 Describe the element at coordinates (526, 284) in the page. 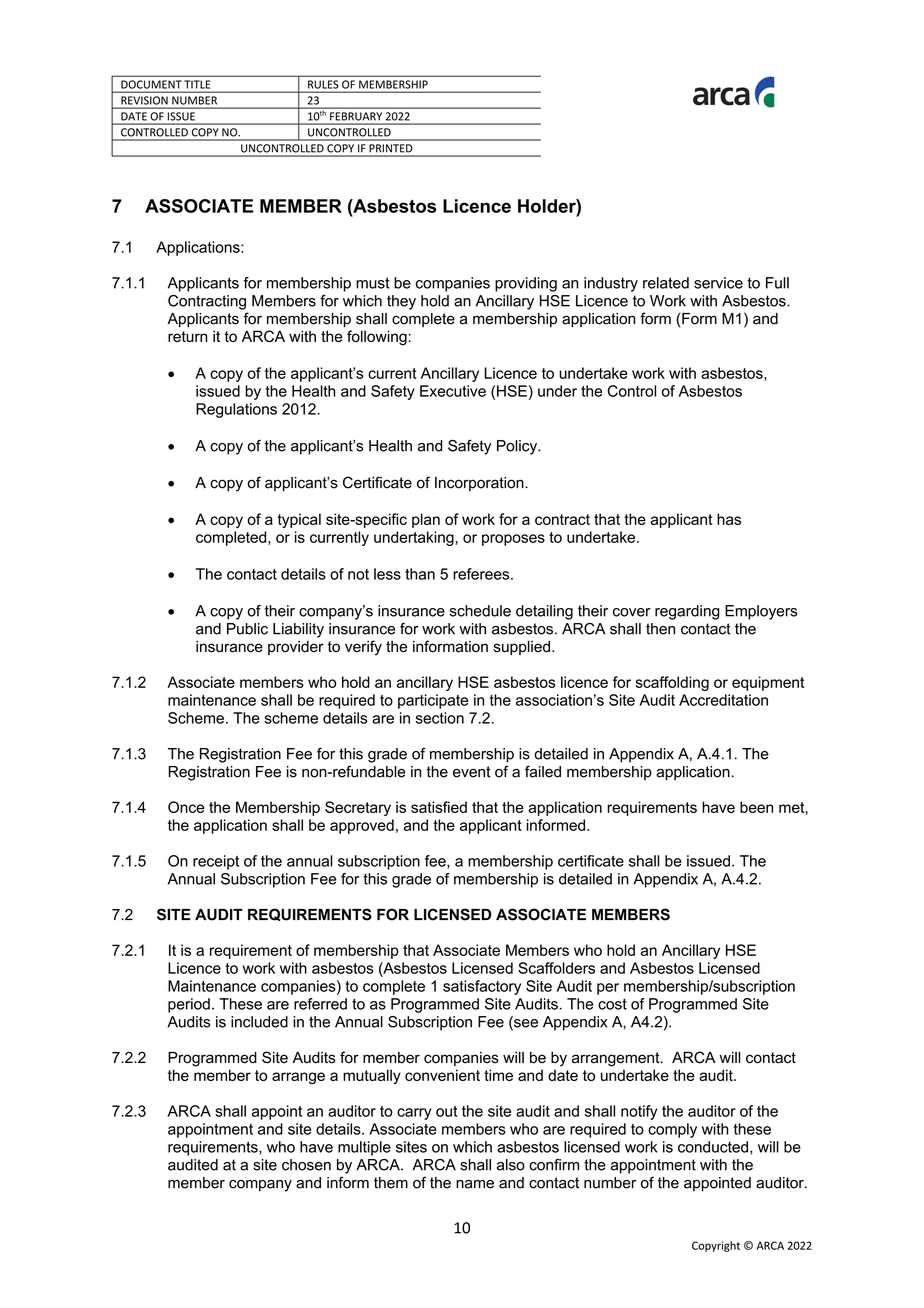

I see `providing` at that location.
